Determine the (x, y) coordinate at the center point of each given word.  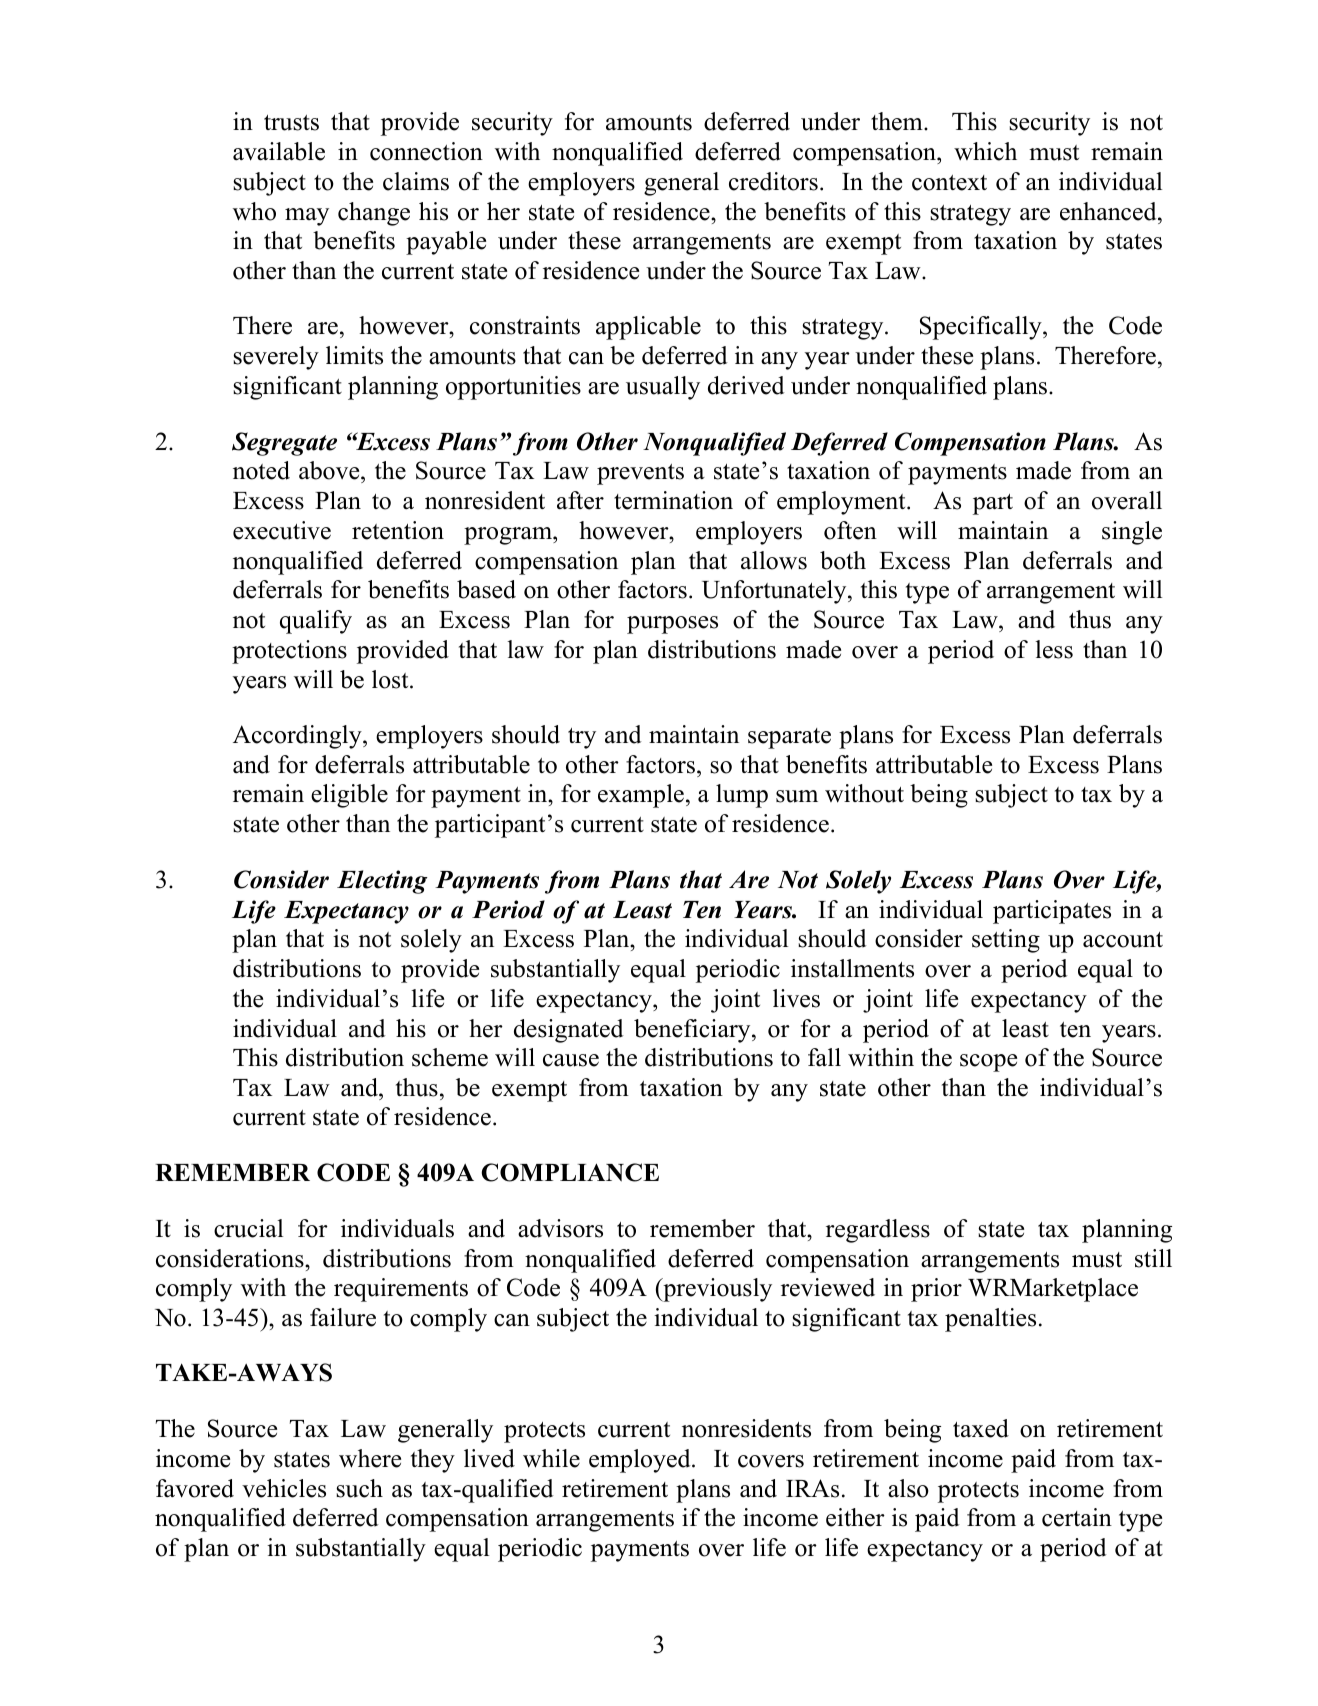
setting (1006, 941)
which (985, 151)
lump (742, 796)
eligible (349, 796)
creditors (773, 181)
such (359, 1488)
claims (416, 181)
